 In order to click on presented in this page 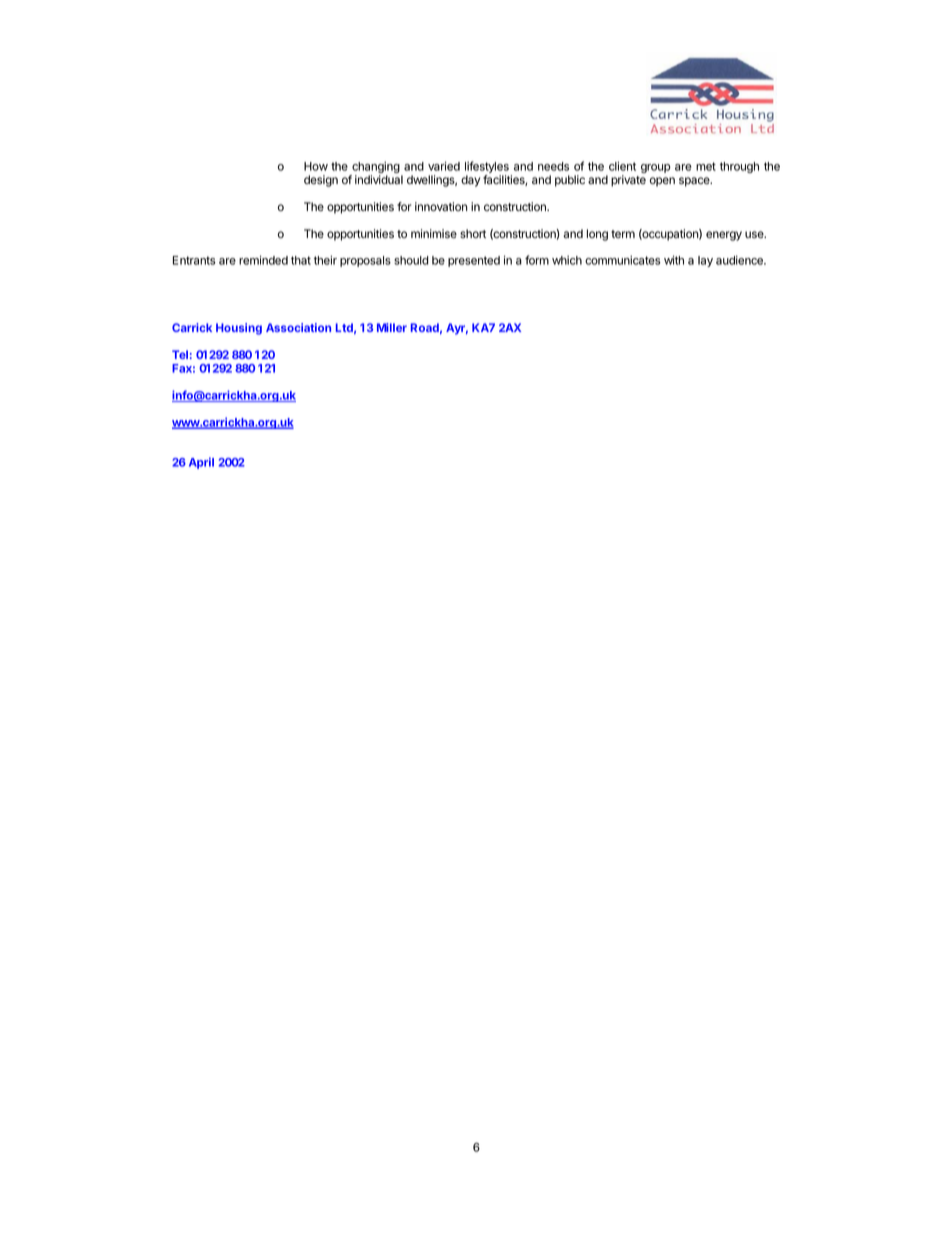, I will do `click(474, 261)`.
